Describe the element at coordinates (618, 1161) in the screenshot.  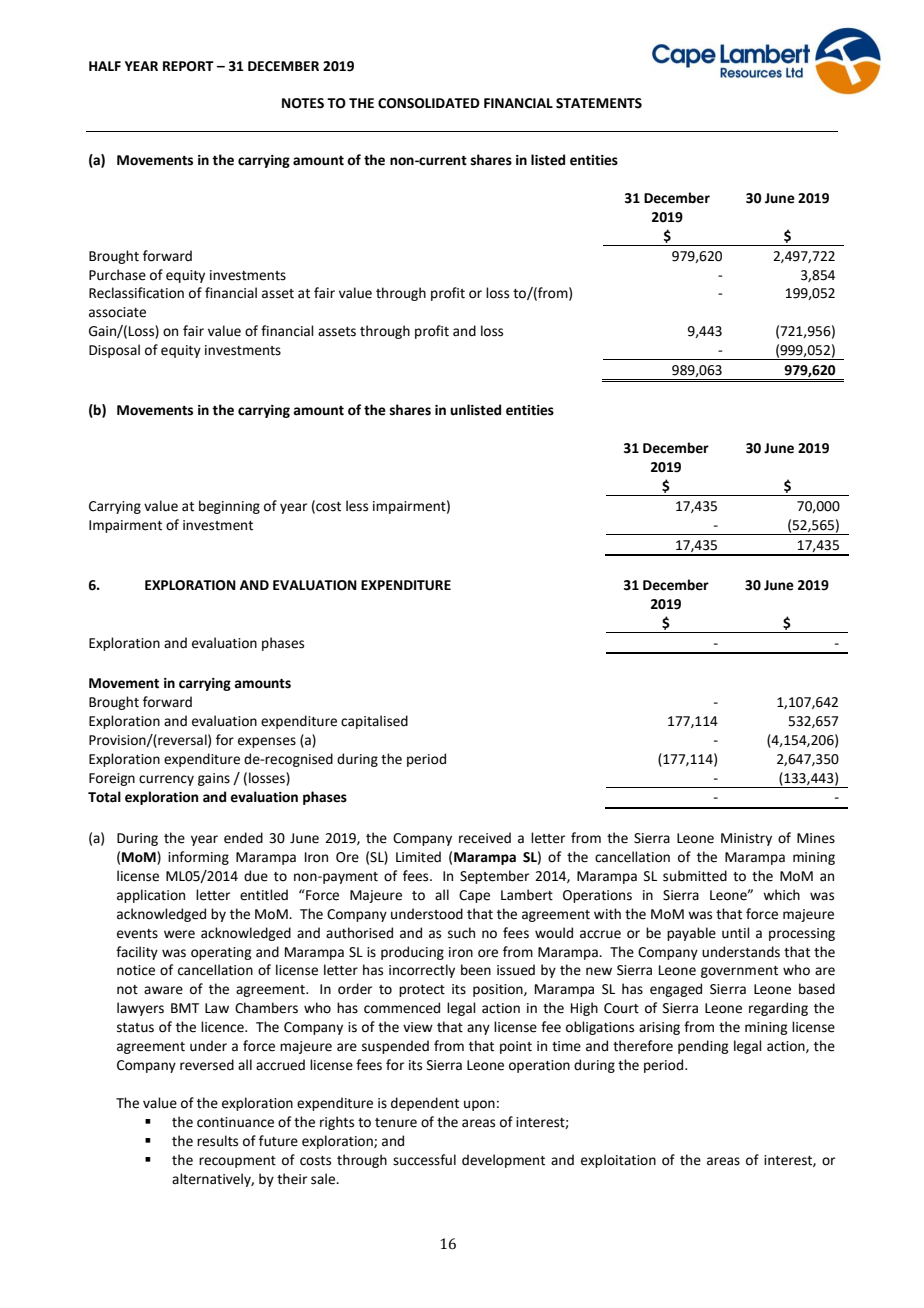
I see `exploitation` at that location.
